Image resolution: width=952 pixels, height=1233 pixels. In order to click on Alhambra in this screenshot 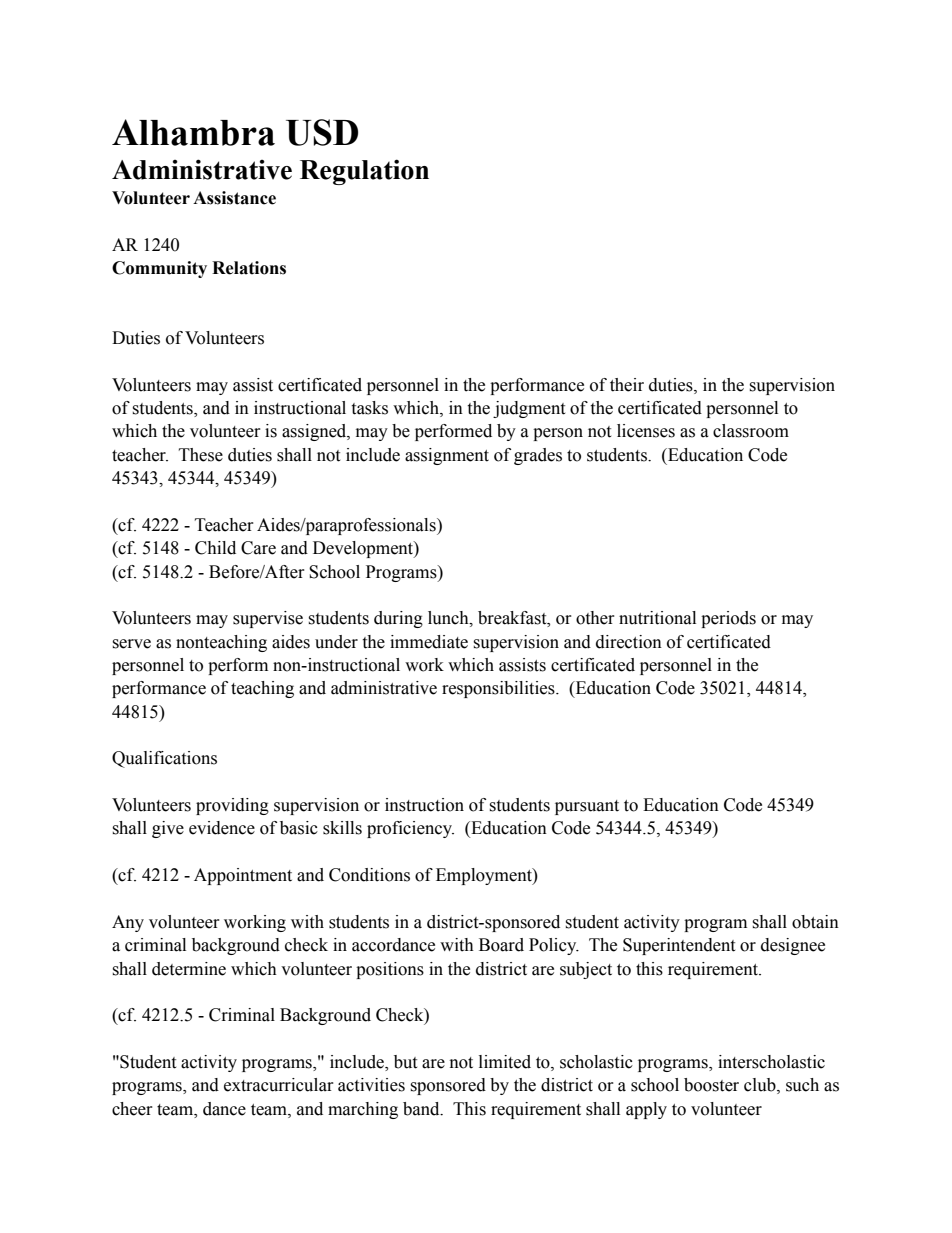, I will do `click(193, 132)`.
